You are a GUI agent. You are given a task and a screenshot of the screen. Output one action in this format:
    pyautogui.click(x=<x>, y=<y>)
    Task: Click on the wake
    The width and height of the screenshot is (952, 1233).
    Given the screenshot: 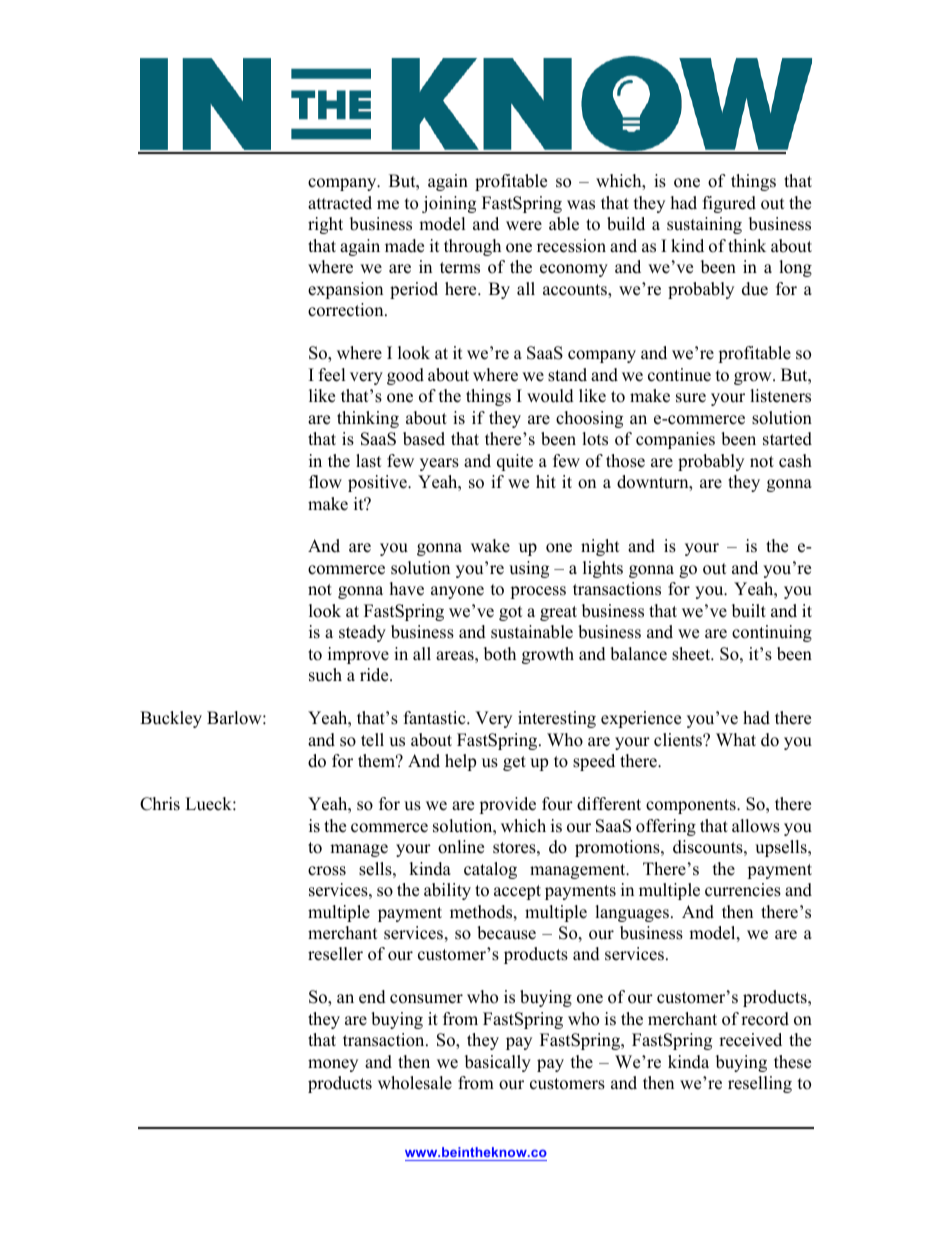 What is the action you would take?
    pyautogui.click(x=490, y=546)
